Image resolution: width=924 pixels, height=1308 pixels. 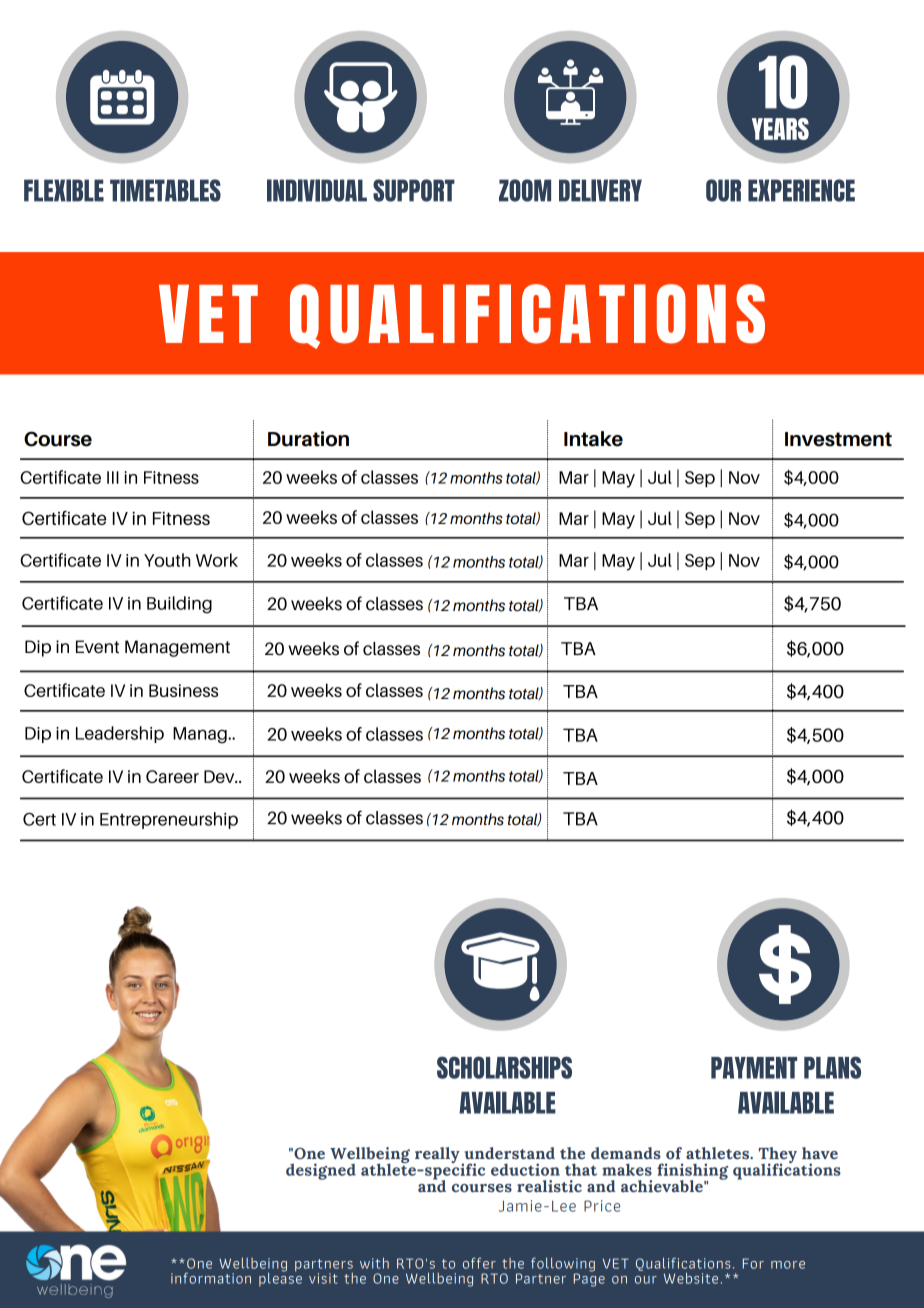 What do you see at coordinates (479, 1263) in the document?
I see `offer` at bounding box center [479, 1263].
